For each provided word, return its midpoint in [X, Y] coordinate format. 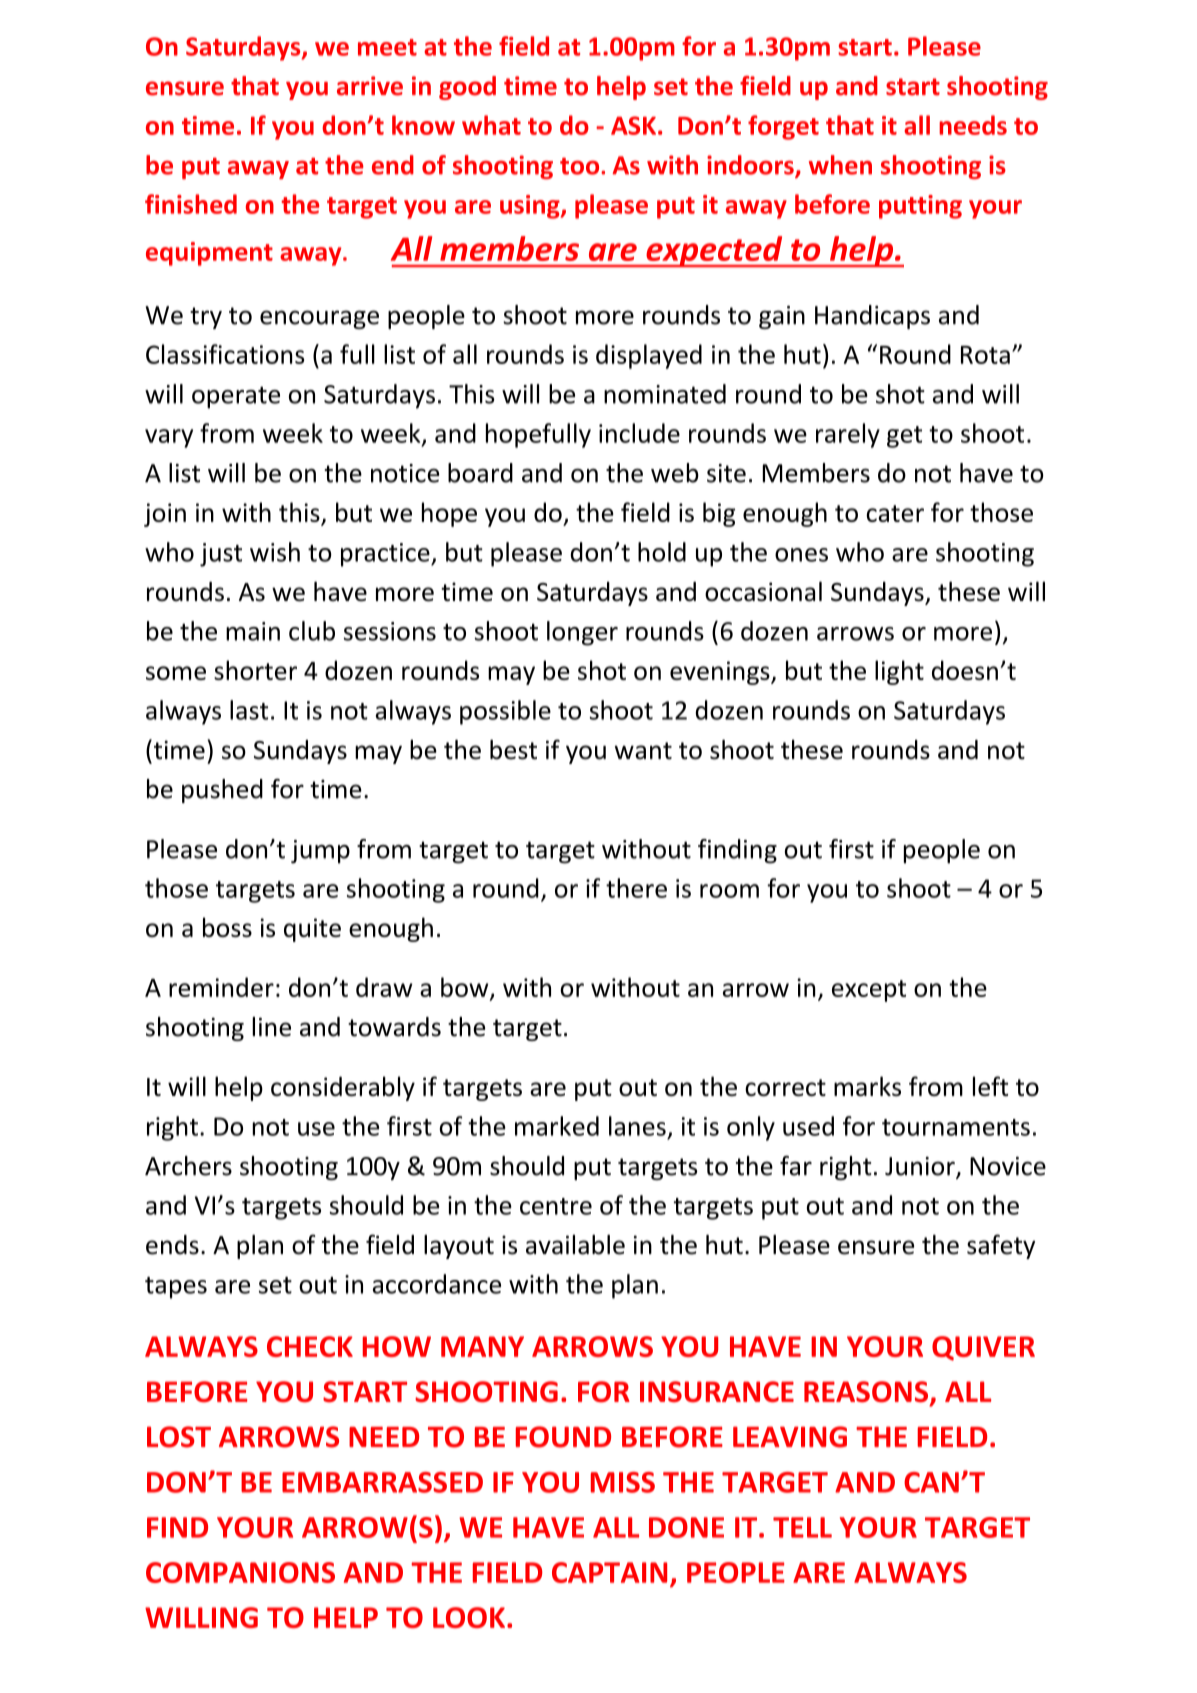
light [899, 672]
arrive [370, 86]
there [636, 888]
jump [320, 852]
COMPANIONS [240, 1572]
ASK [633, 125]
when [840, 165]
